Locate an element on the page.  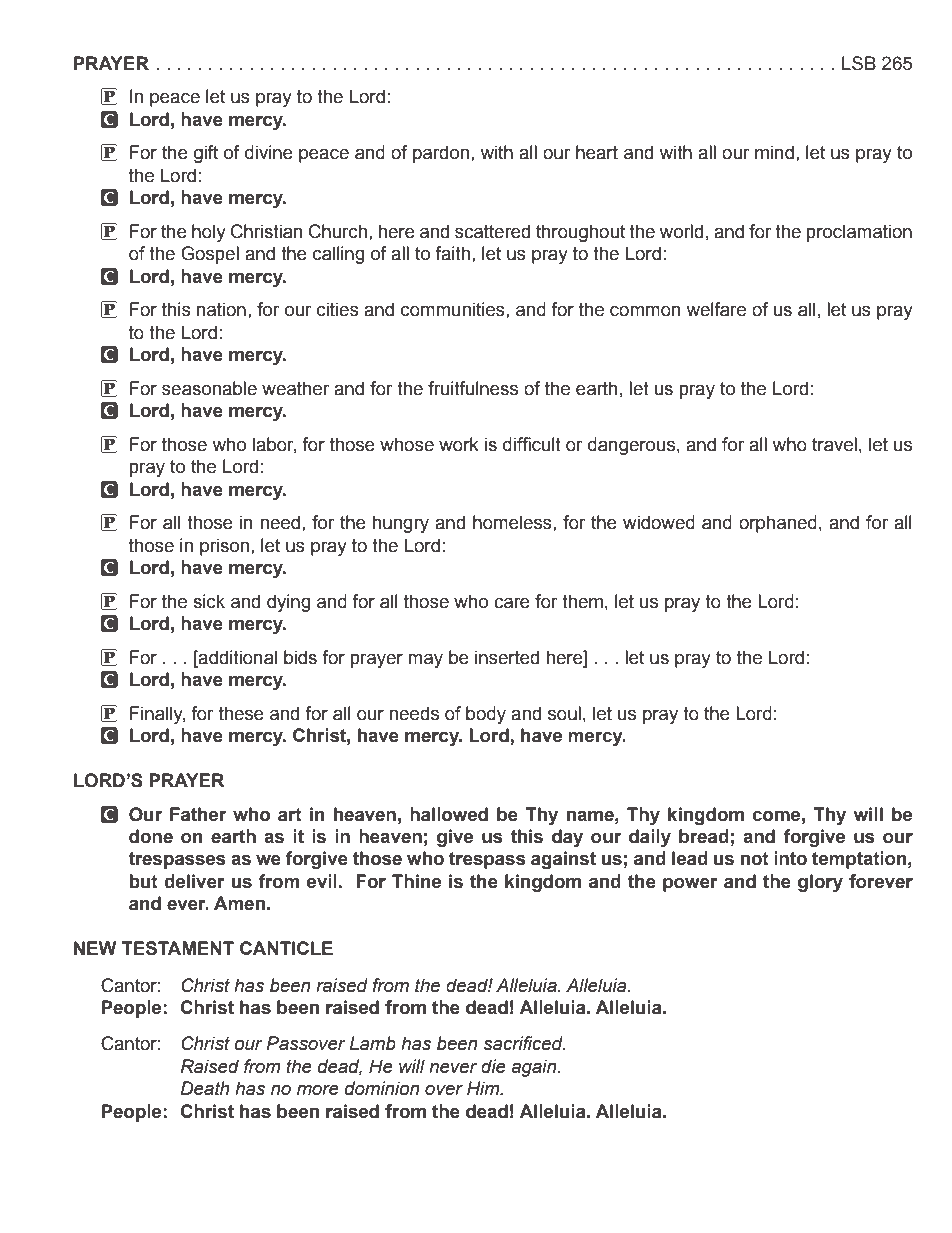
mind is located at coordinates (774, 152).
